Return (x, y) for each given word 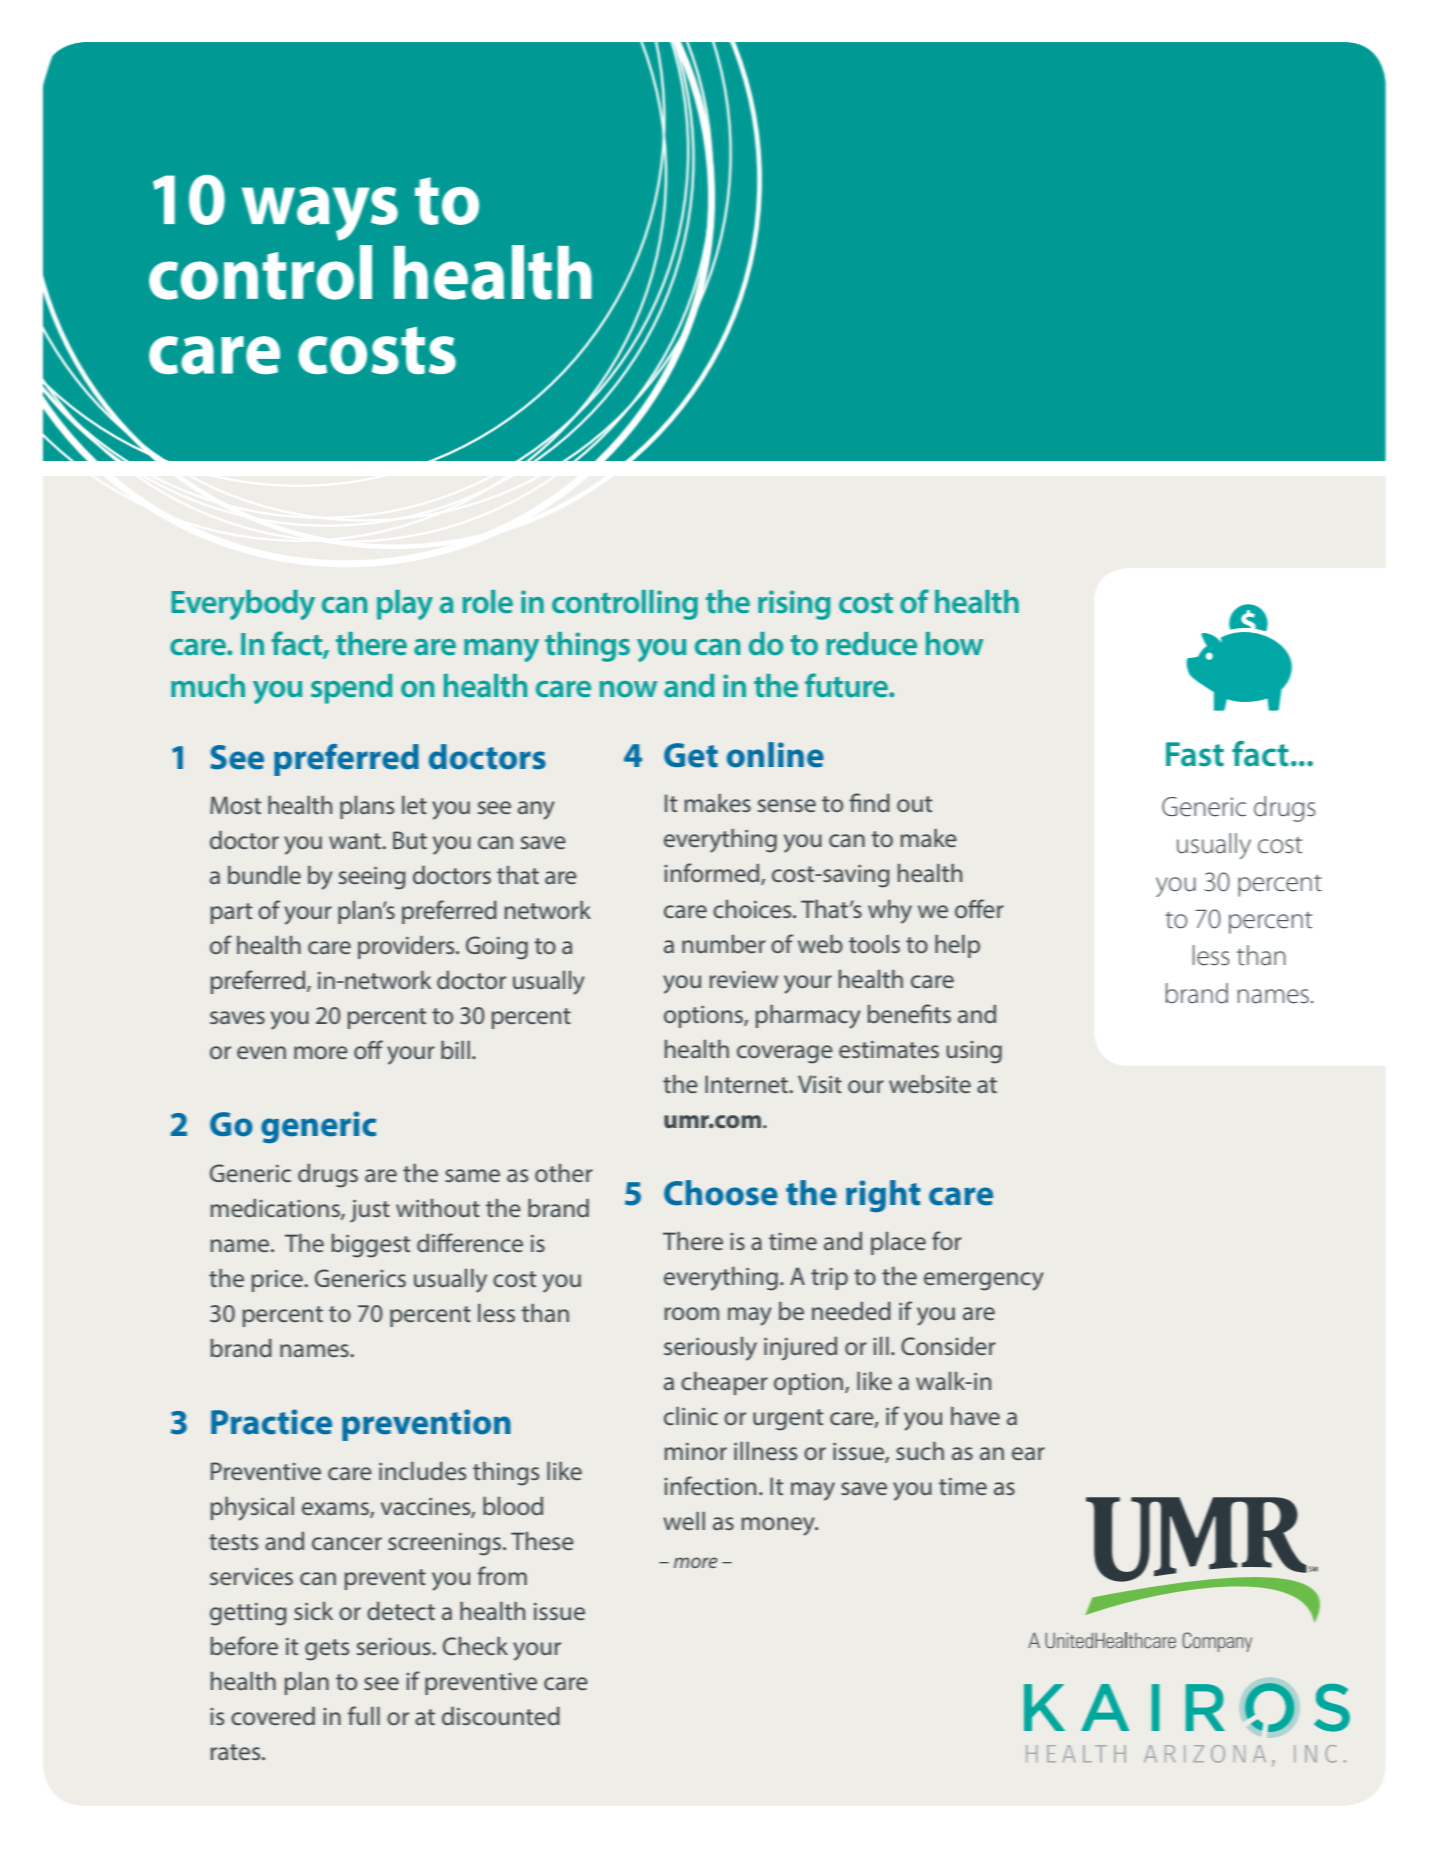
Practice (271, 1422)
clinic (691, 1416)
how (954, 643)
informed (713, 874)
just (370, 1211)
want (356, 841)
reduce (872, 643)
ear (1028, 1453)
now (628, 689)
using (974, 1052)
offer (979, 908)
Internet (748, 1084)
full (364, 1715)
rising (794, 605)
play (405, 605)
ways (320, 214)
